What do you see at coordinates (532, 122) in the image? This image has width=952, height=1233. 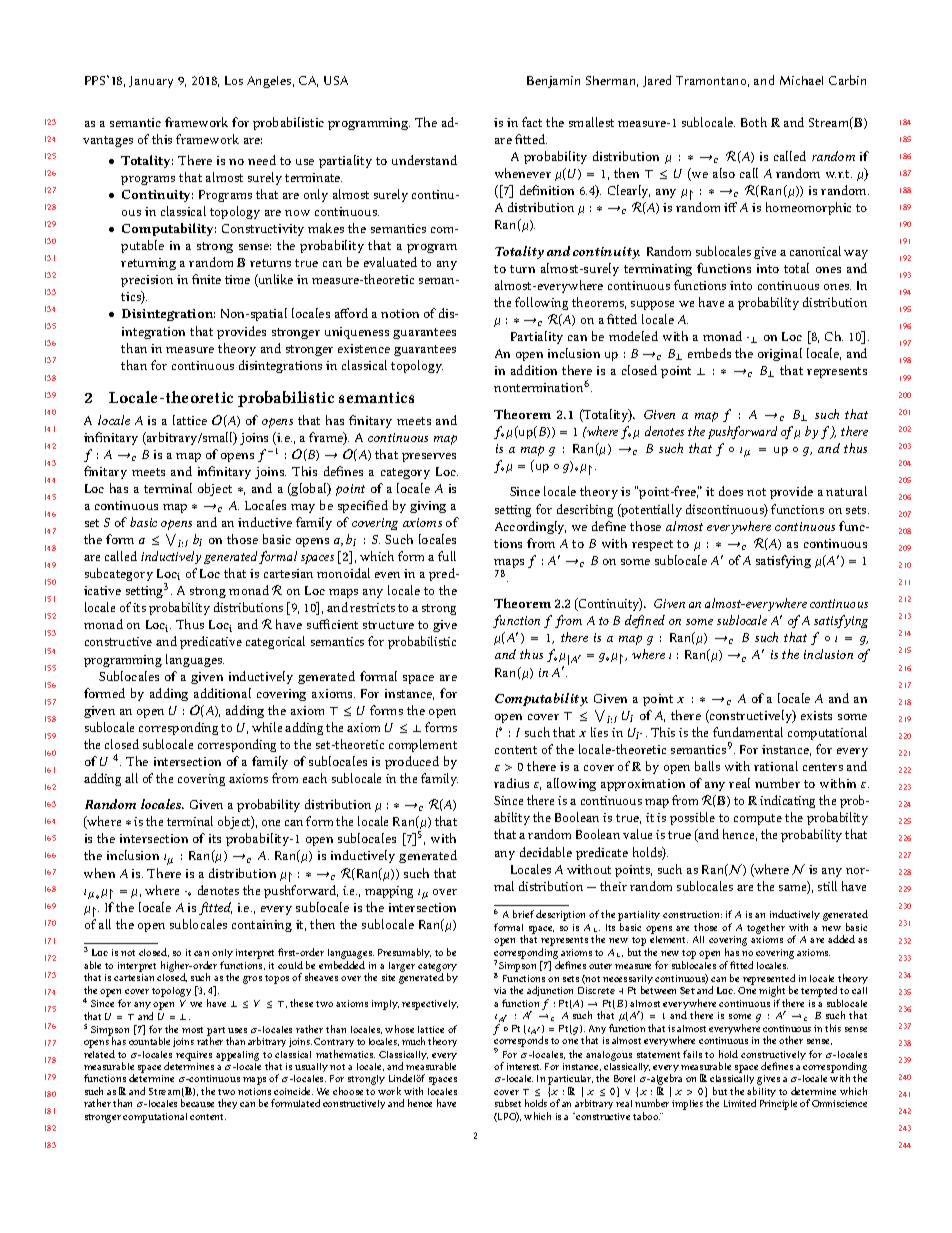 I see `fact` at bounding box center [532, 122].
